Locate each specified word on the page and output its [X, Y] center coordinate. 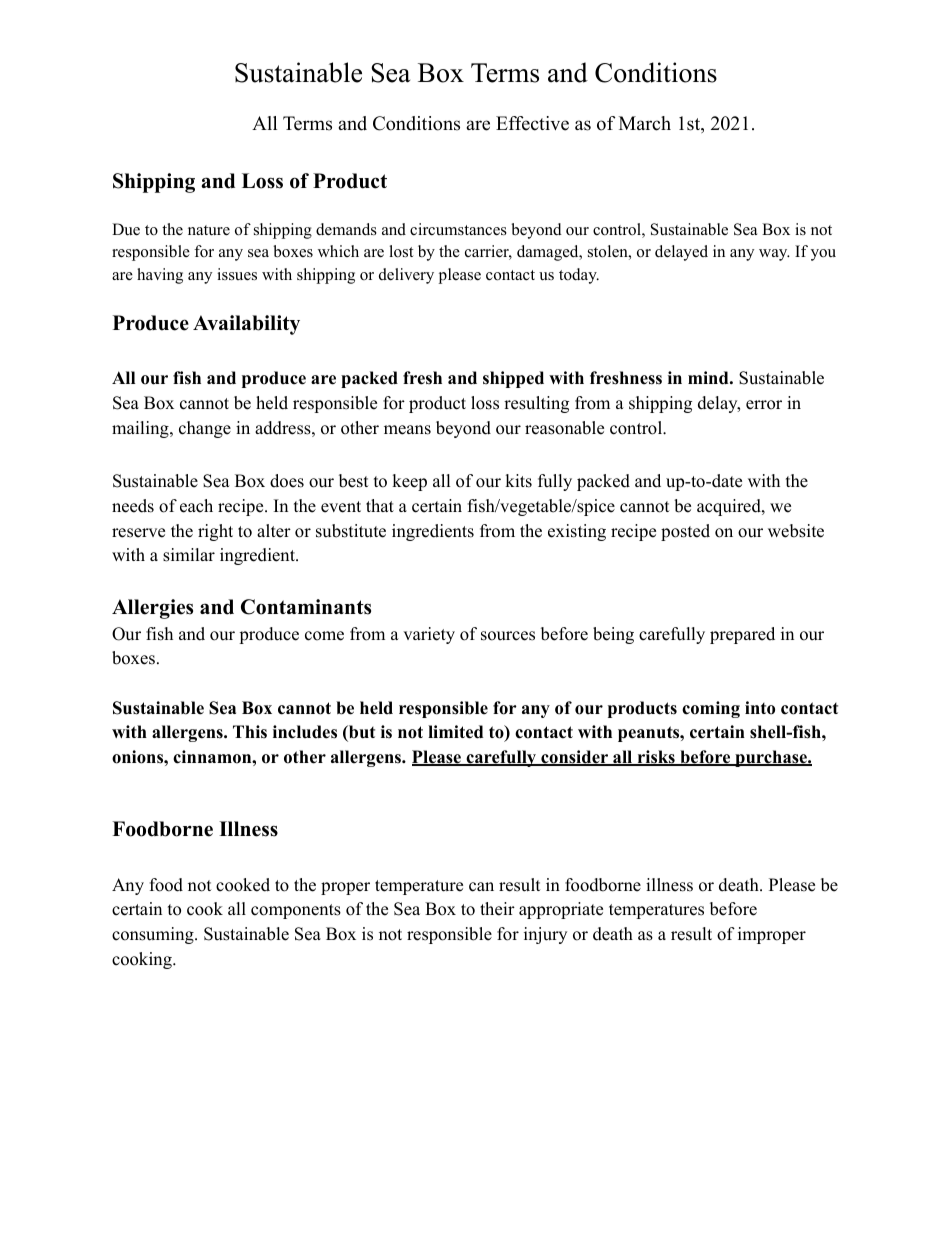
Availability [246, 325]
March [645, 123]
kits [518, 481]
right [215, 532]
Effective [532, 123]
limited [455, 732]
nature [209, 230]
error [764, 405]
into [760, 708]
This [250, 732]
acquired [730, 507]
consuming [154, 935]
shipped [513, 379]
